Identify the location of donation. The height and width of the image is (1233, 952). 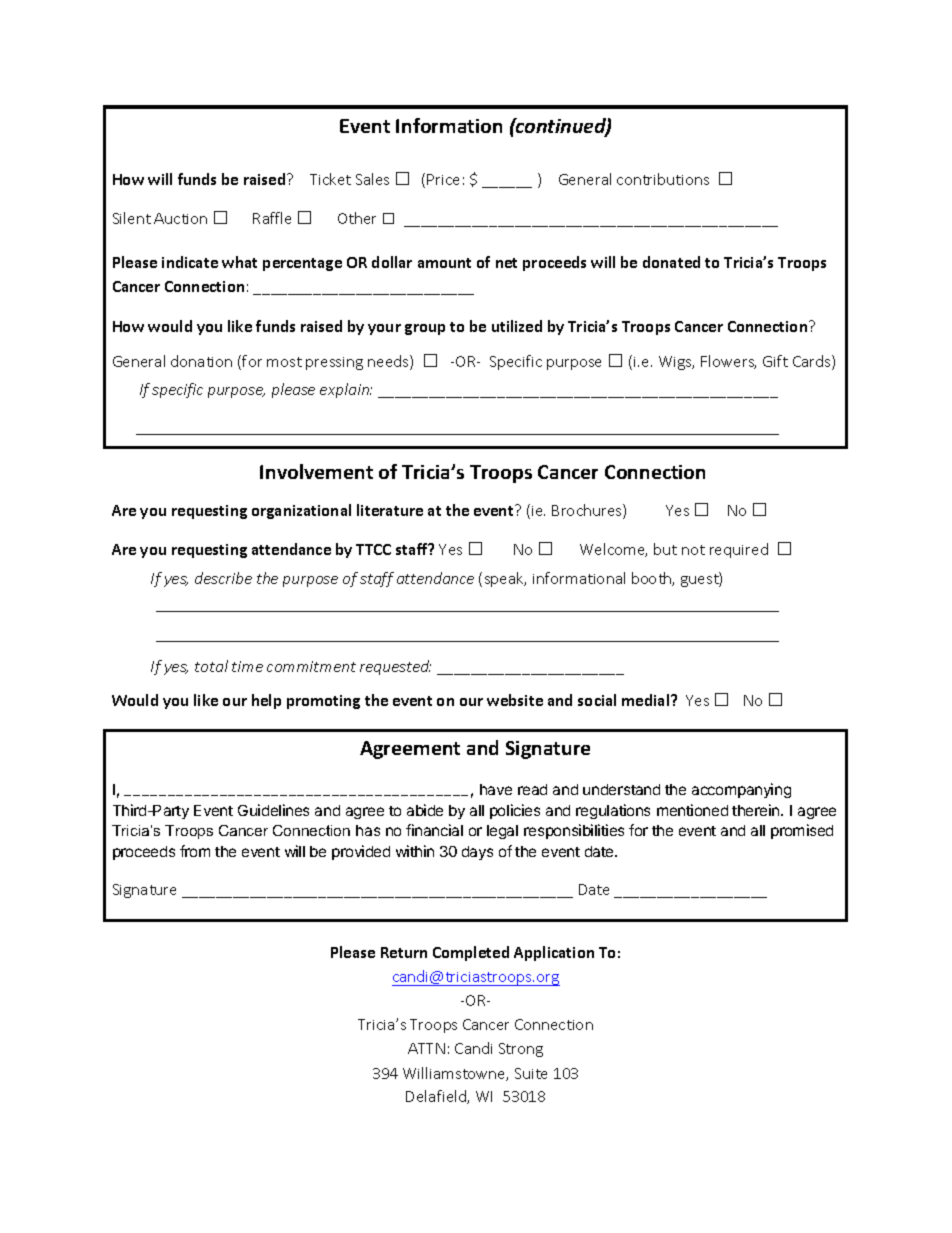
(201, 361).
